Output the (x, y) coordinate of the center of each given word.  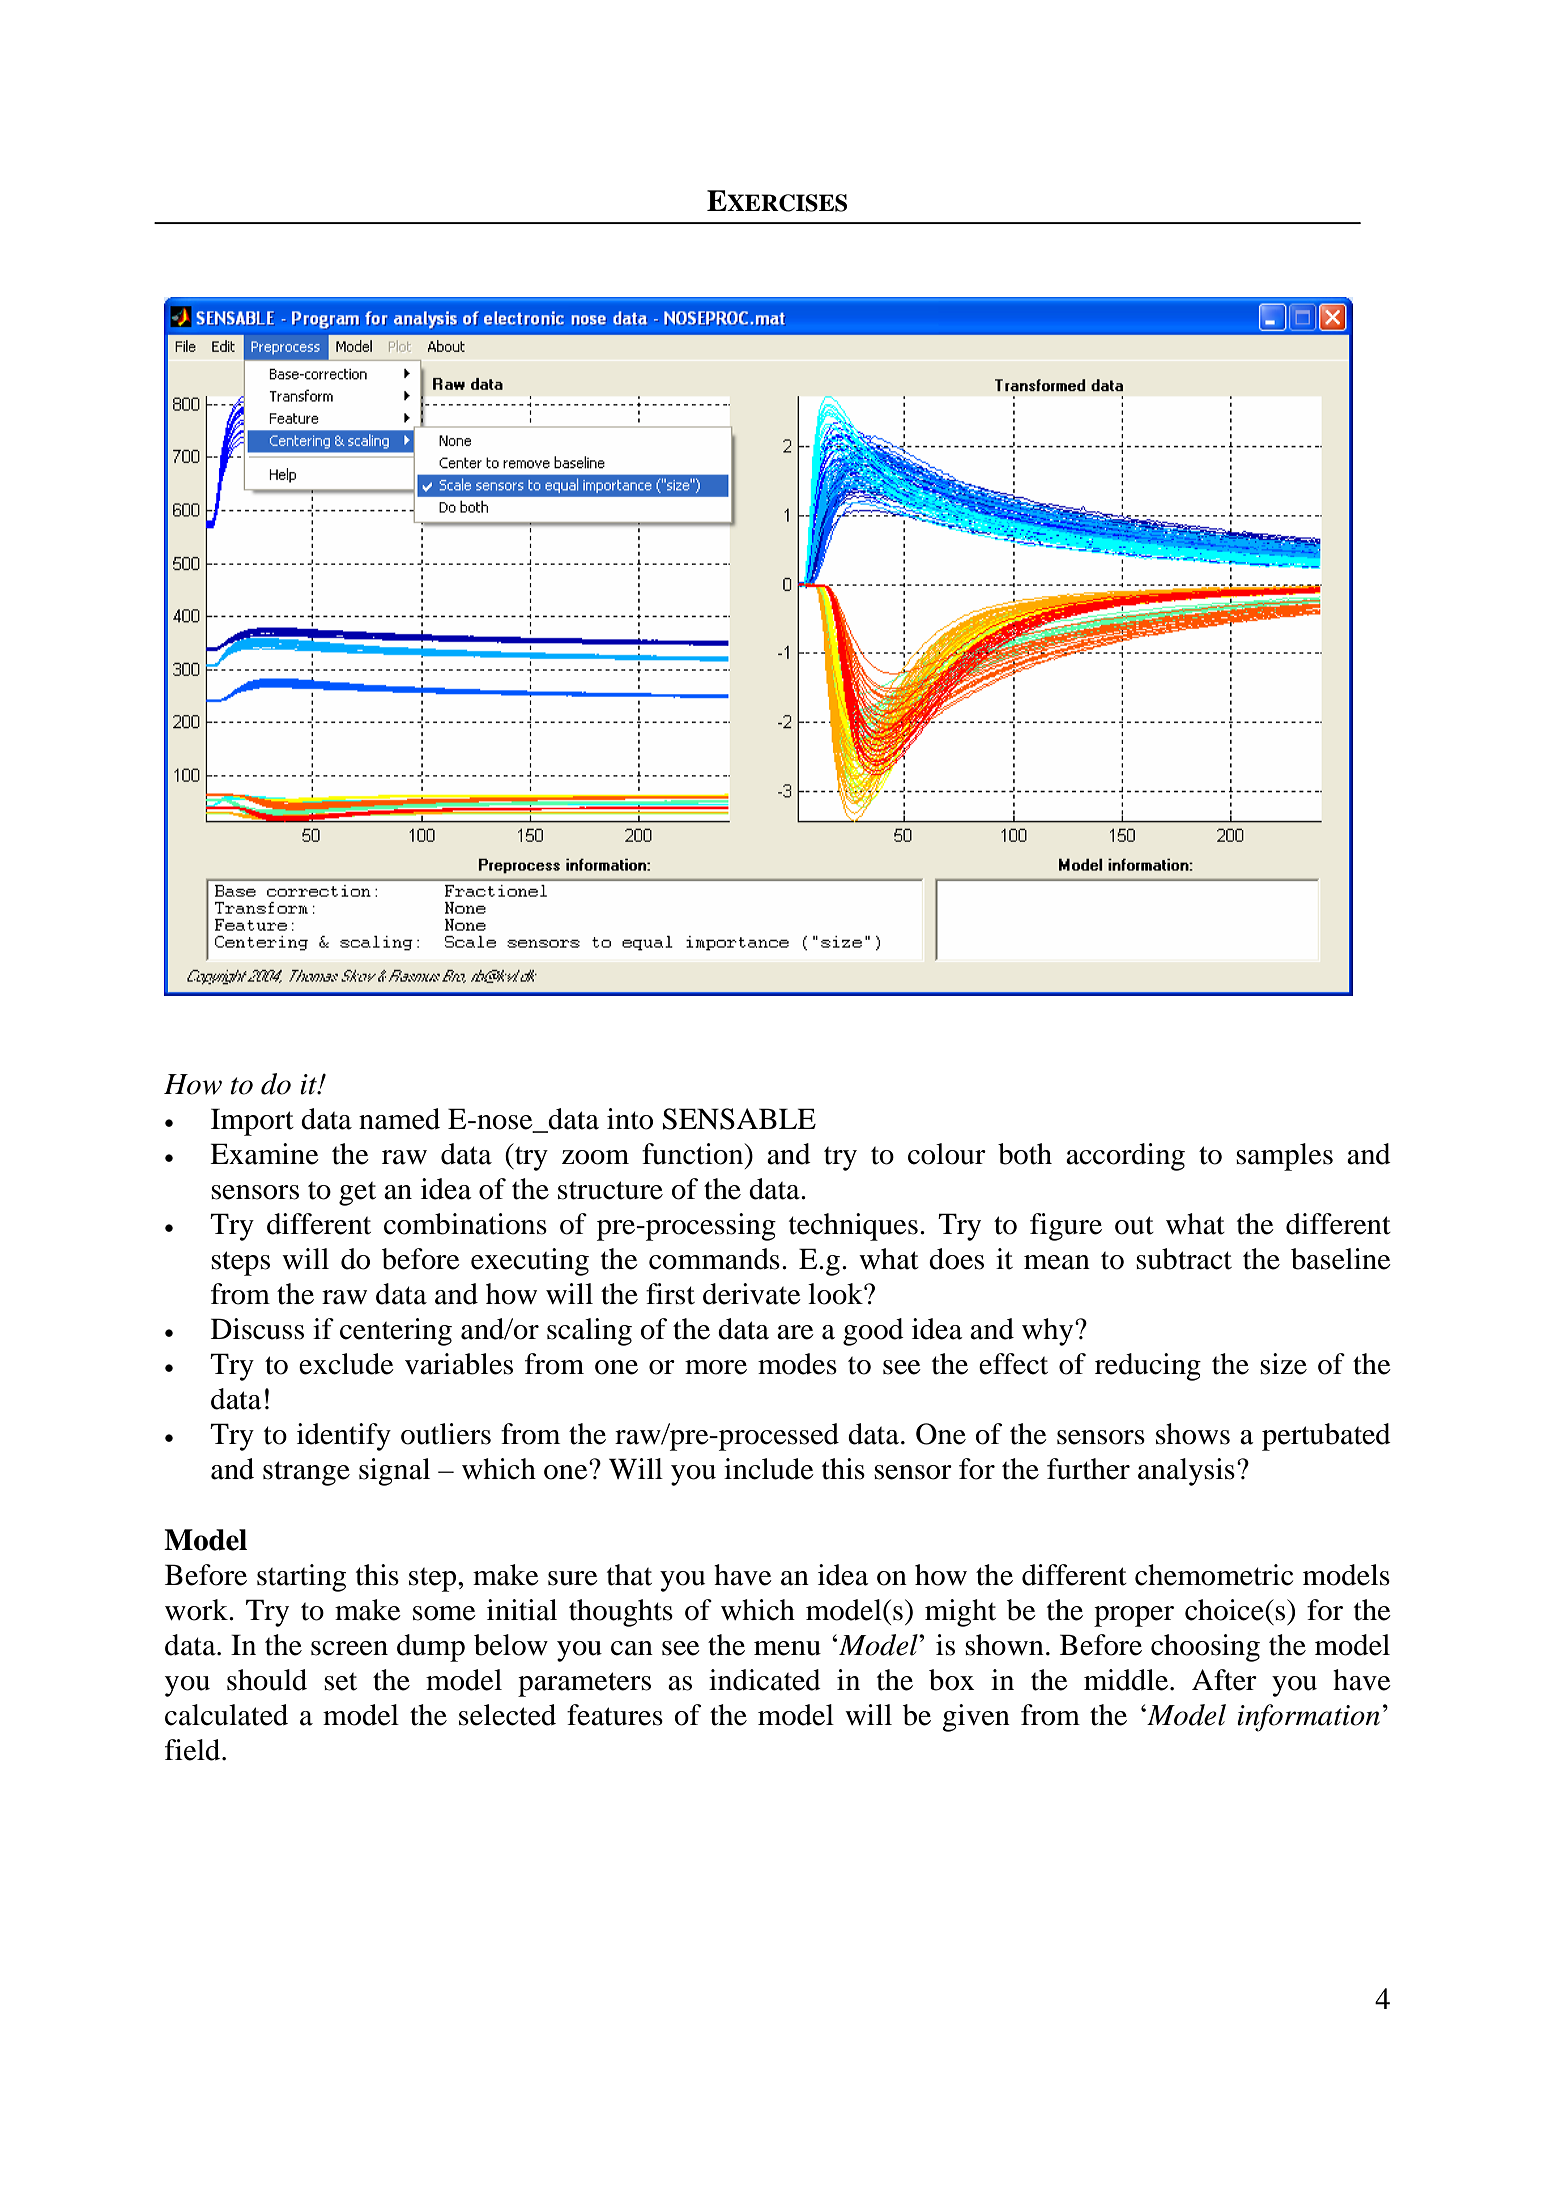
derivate (752, 1294)
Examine (264, 1154)
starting (301, 1578)
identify (344, 1437)
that (629, 1575)
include (769, 1469)
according (1125, 1157)
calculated (226, 1715)
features (615, 1715)
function (694, 1154)
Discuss (257, 1329)
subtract (1184, 1259)
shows (1193, 1434)
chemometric (1214, 1575)
